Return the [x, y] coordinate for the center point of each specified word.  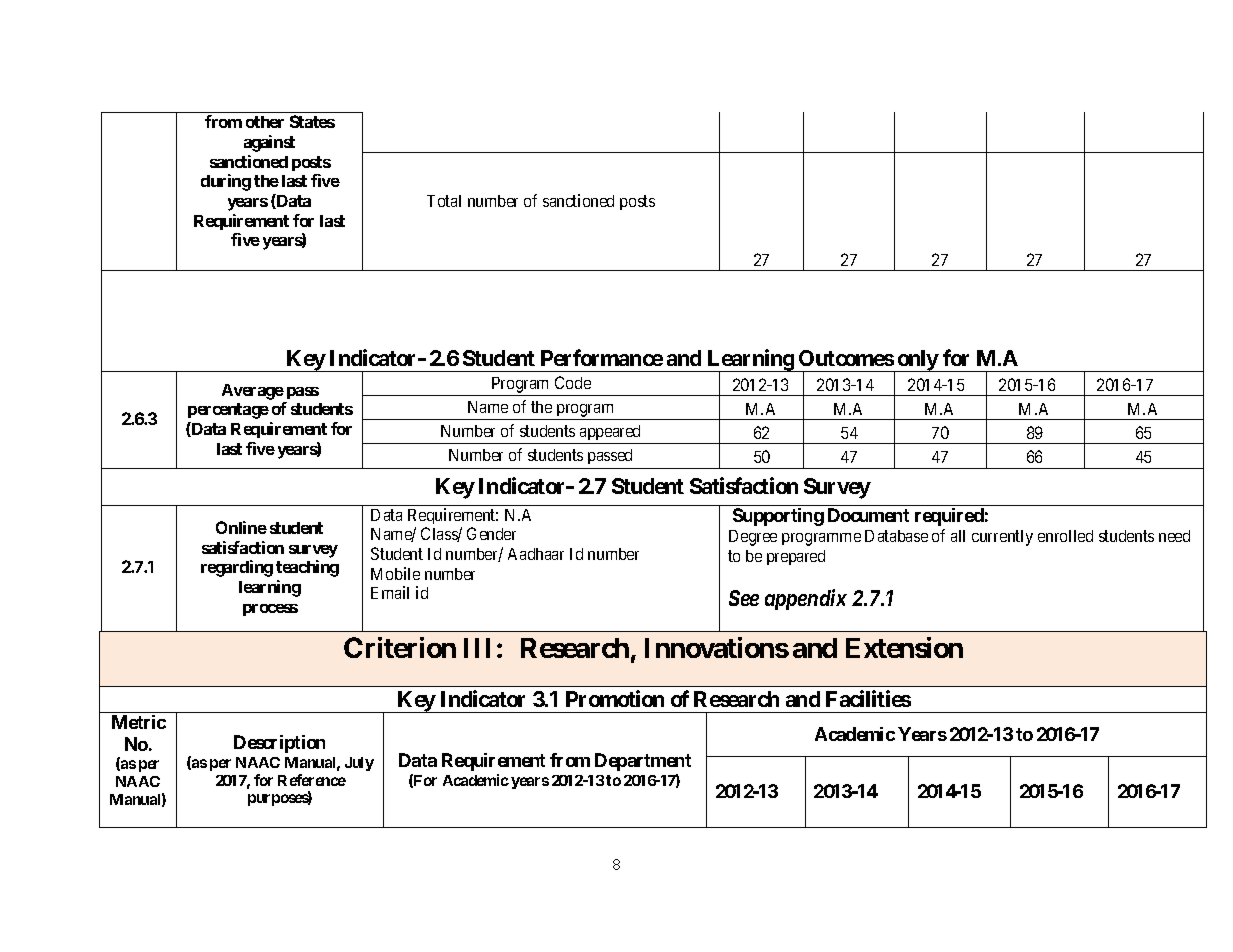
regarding [237, 568]
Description [279, 744]
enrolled [1065, 536]
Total [444, 201]
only [918, 361]
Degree [753, 538]
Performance [602, 357]
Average [253, 392]
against [269, 143]
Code [573, 382]
